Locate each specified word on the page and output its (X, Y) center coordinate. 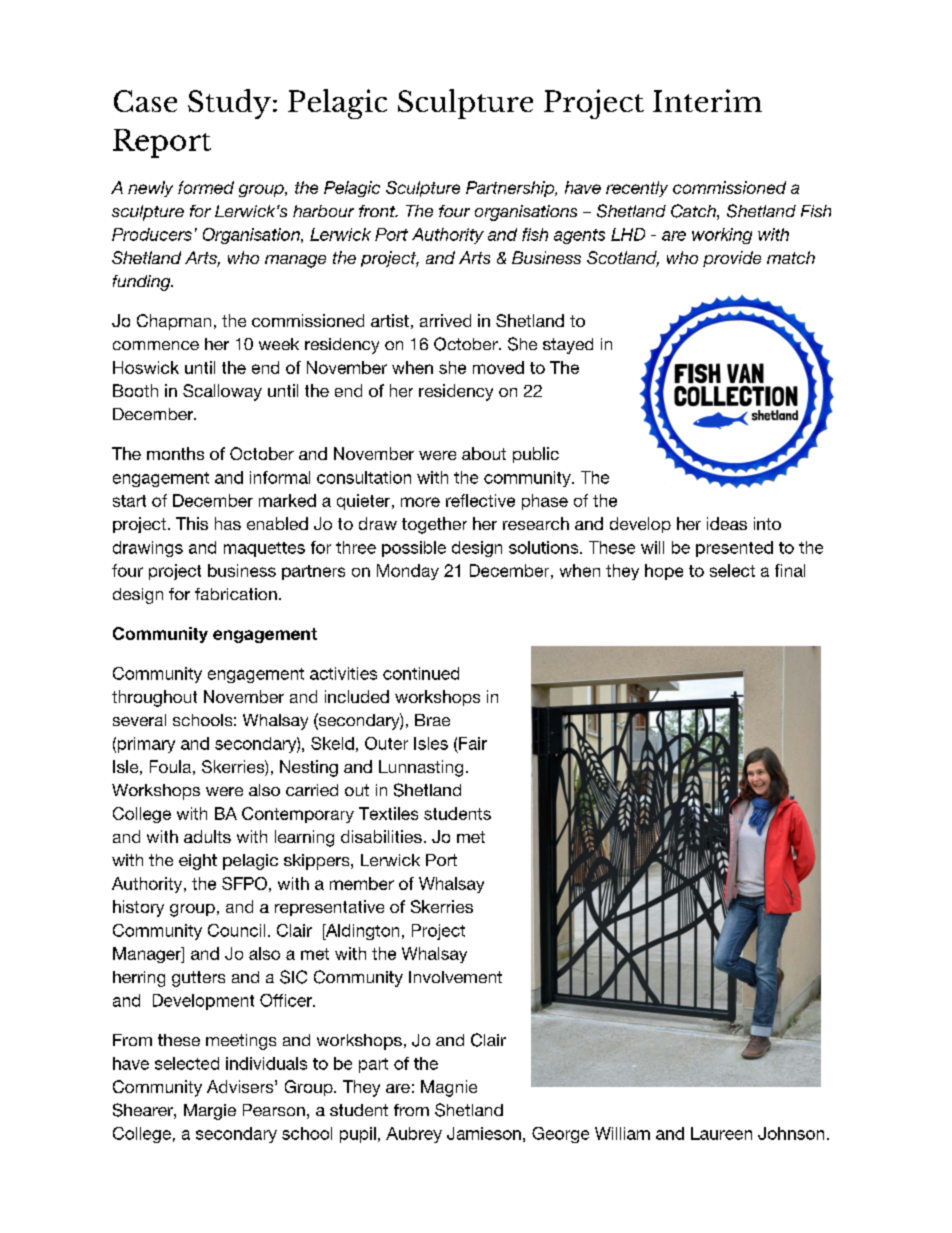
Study (229, 104)
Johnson (791, 1133)
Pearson (274, 1110)
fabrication (236, 594)
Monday (408, 572)
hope (664, 572)
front (378, 211)
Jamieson (484, 1133)
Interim (707, 100)
